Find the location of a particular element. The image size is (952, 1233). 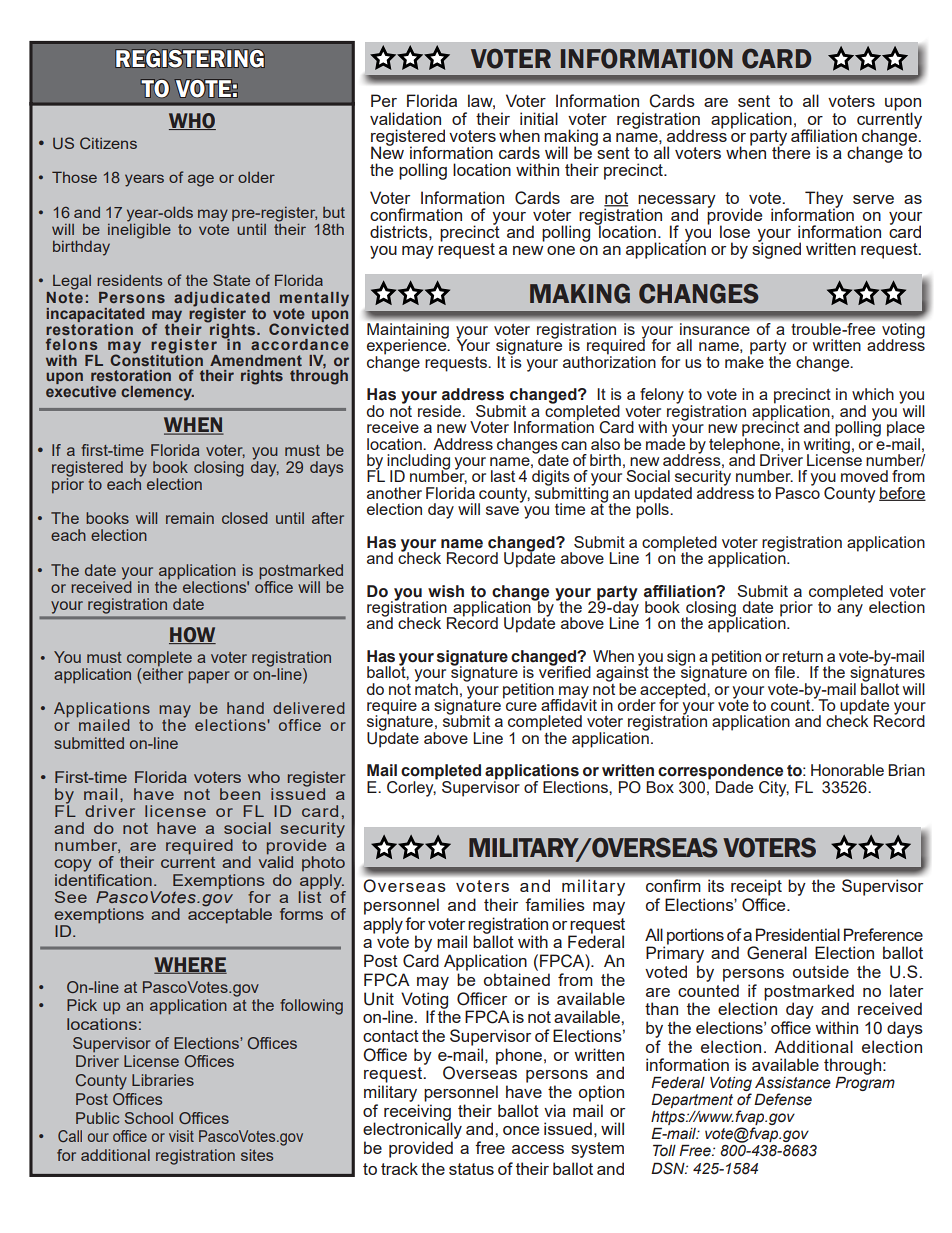

HOW is located at coordinates (192, 635).
